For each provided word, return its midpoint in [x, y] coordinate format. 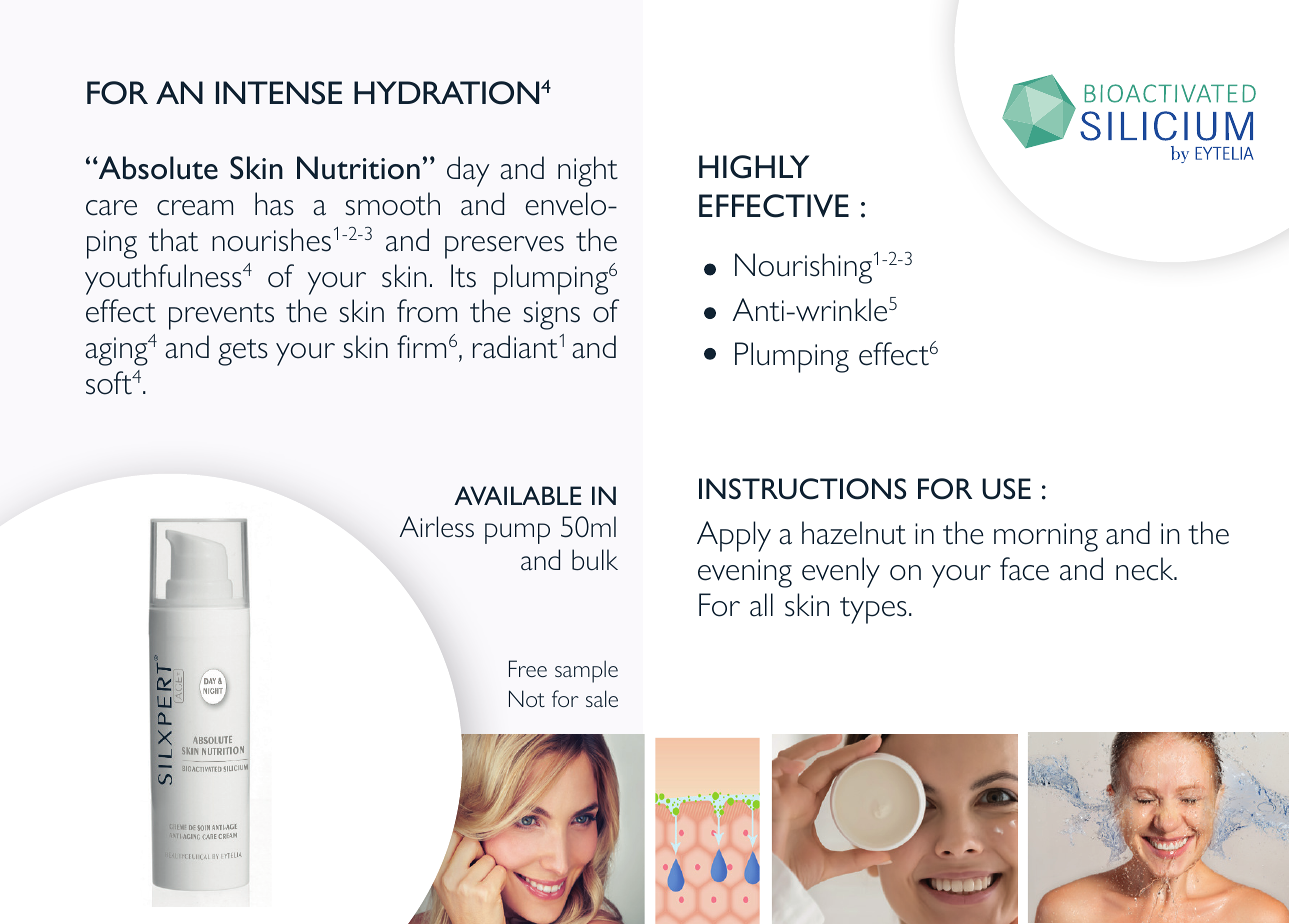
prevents [221, 316]
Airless [437, 527]
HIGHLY [754, 167]
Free [528, 668]
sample [586, 671]
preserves [504, 247]
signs [552, 315]
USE [1006, 489]
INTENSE [279, 93]
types [873, 610]
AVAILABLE [517, 495]
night [588, 171]
